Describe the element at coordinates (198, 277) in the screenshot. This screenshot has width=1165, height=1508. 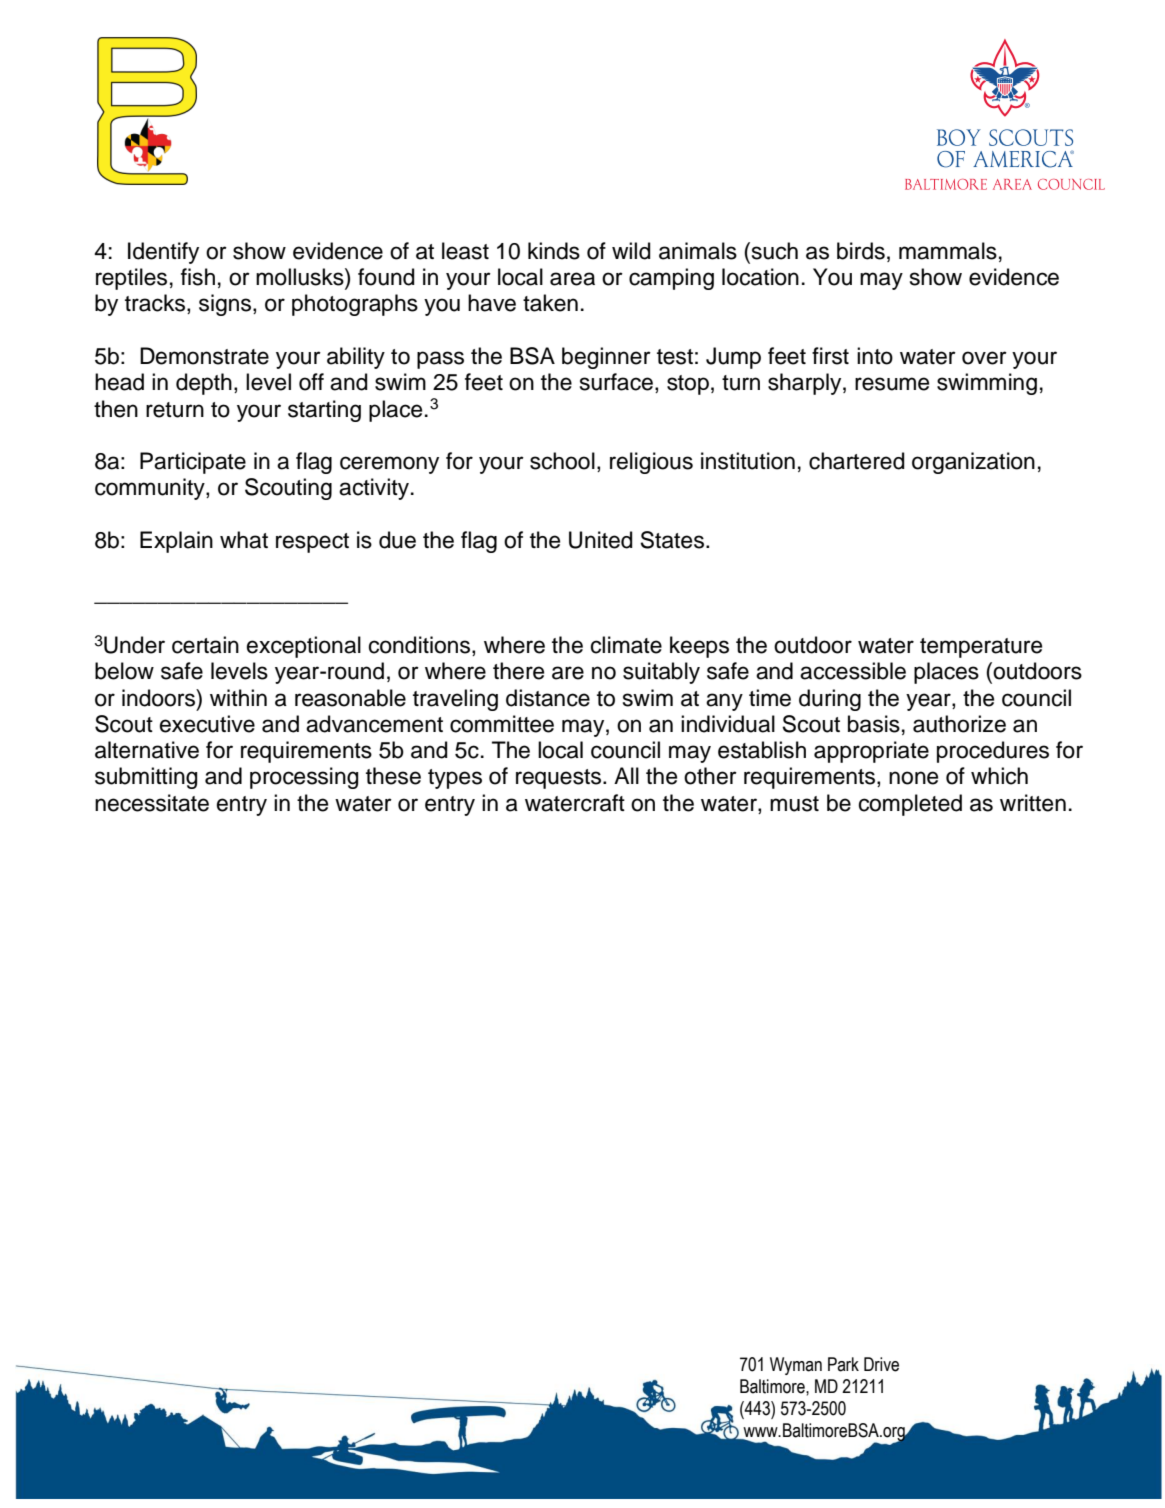
I see `fish` at that location.
